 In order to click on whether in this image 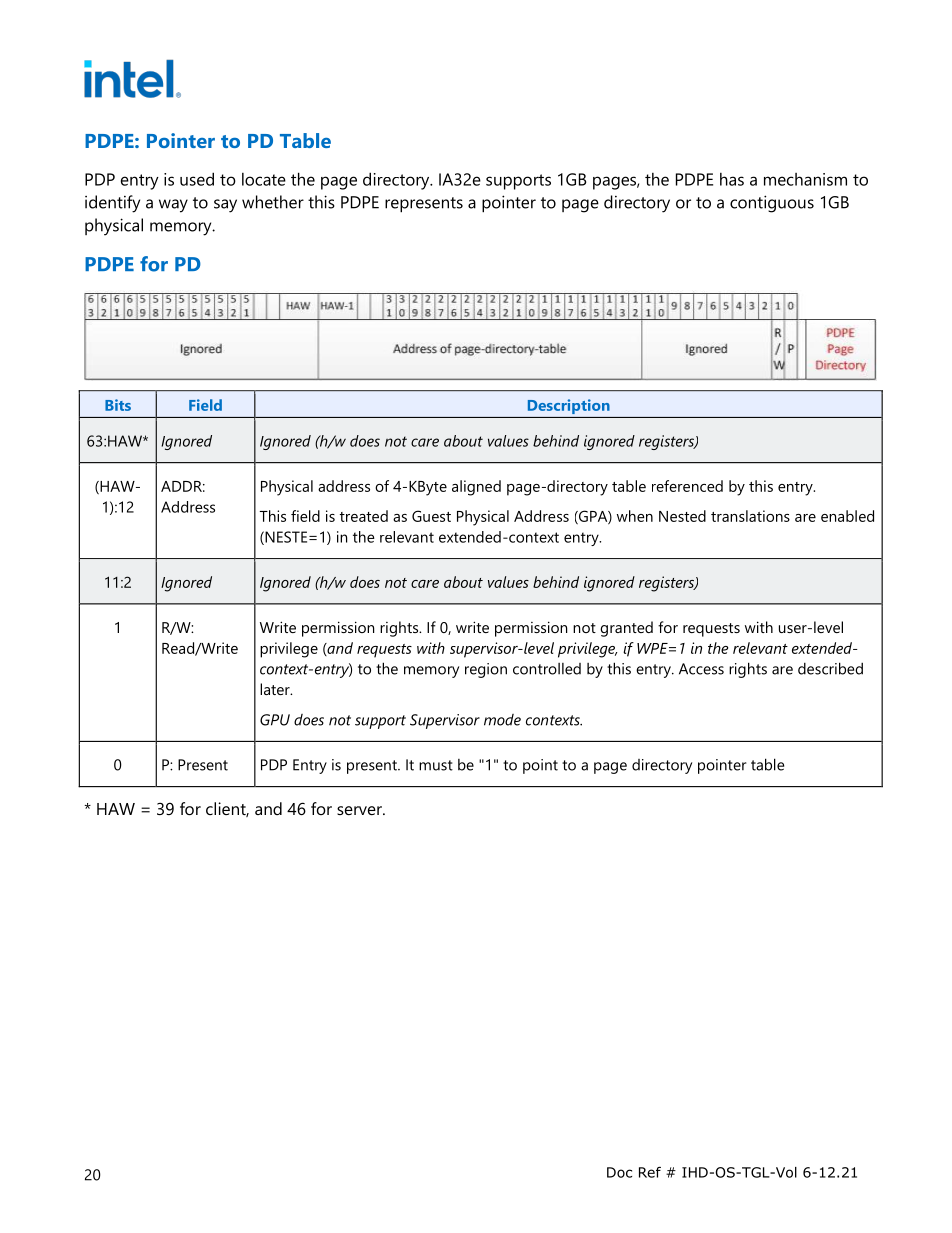, I will do `click(273, 202)`.
